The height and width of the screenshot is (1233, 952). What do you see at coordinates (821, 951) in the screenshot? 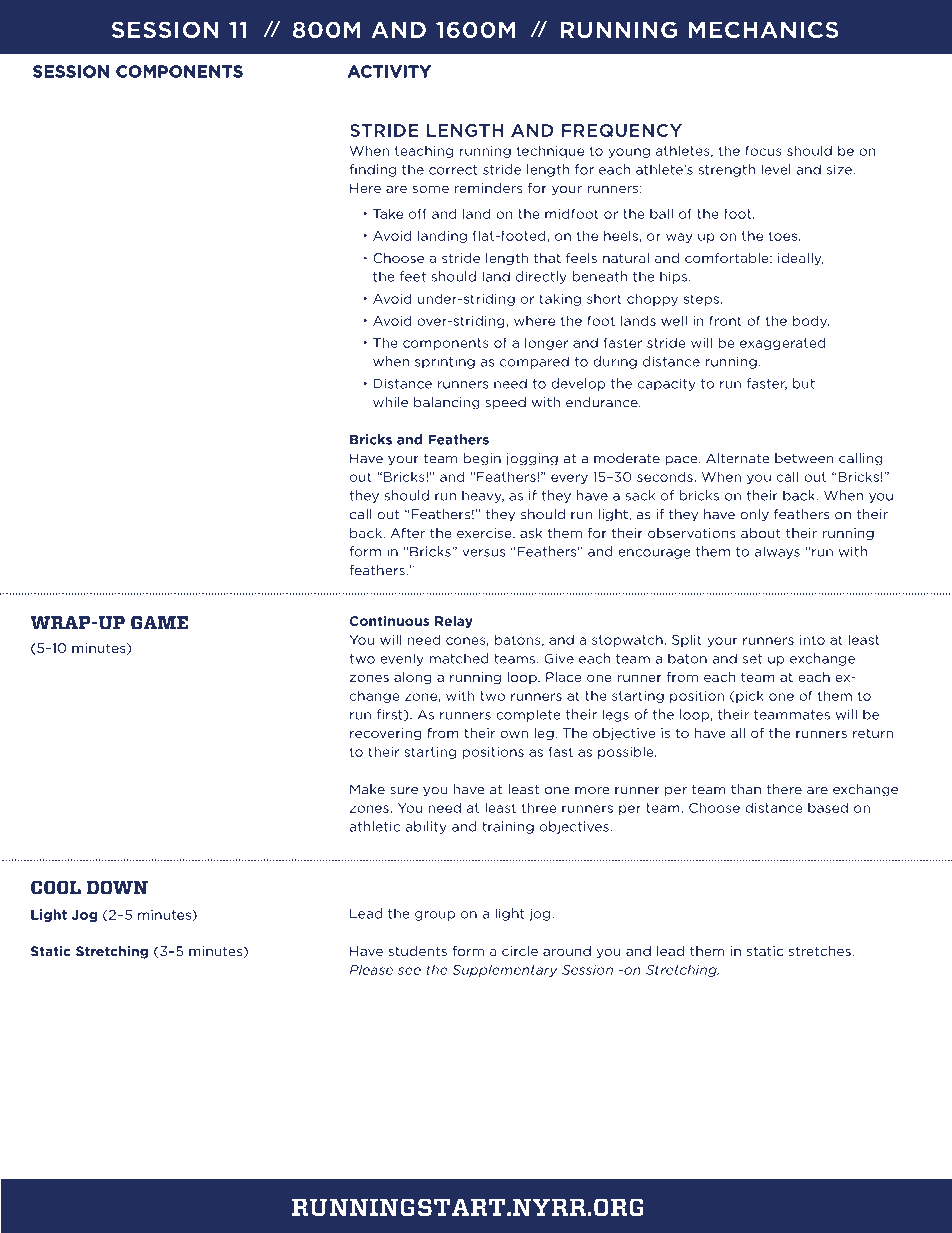
I see `stretches` at bounding box center [821, 951].
